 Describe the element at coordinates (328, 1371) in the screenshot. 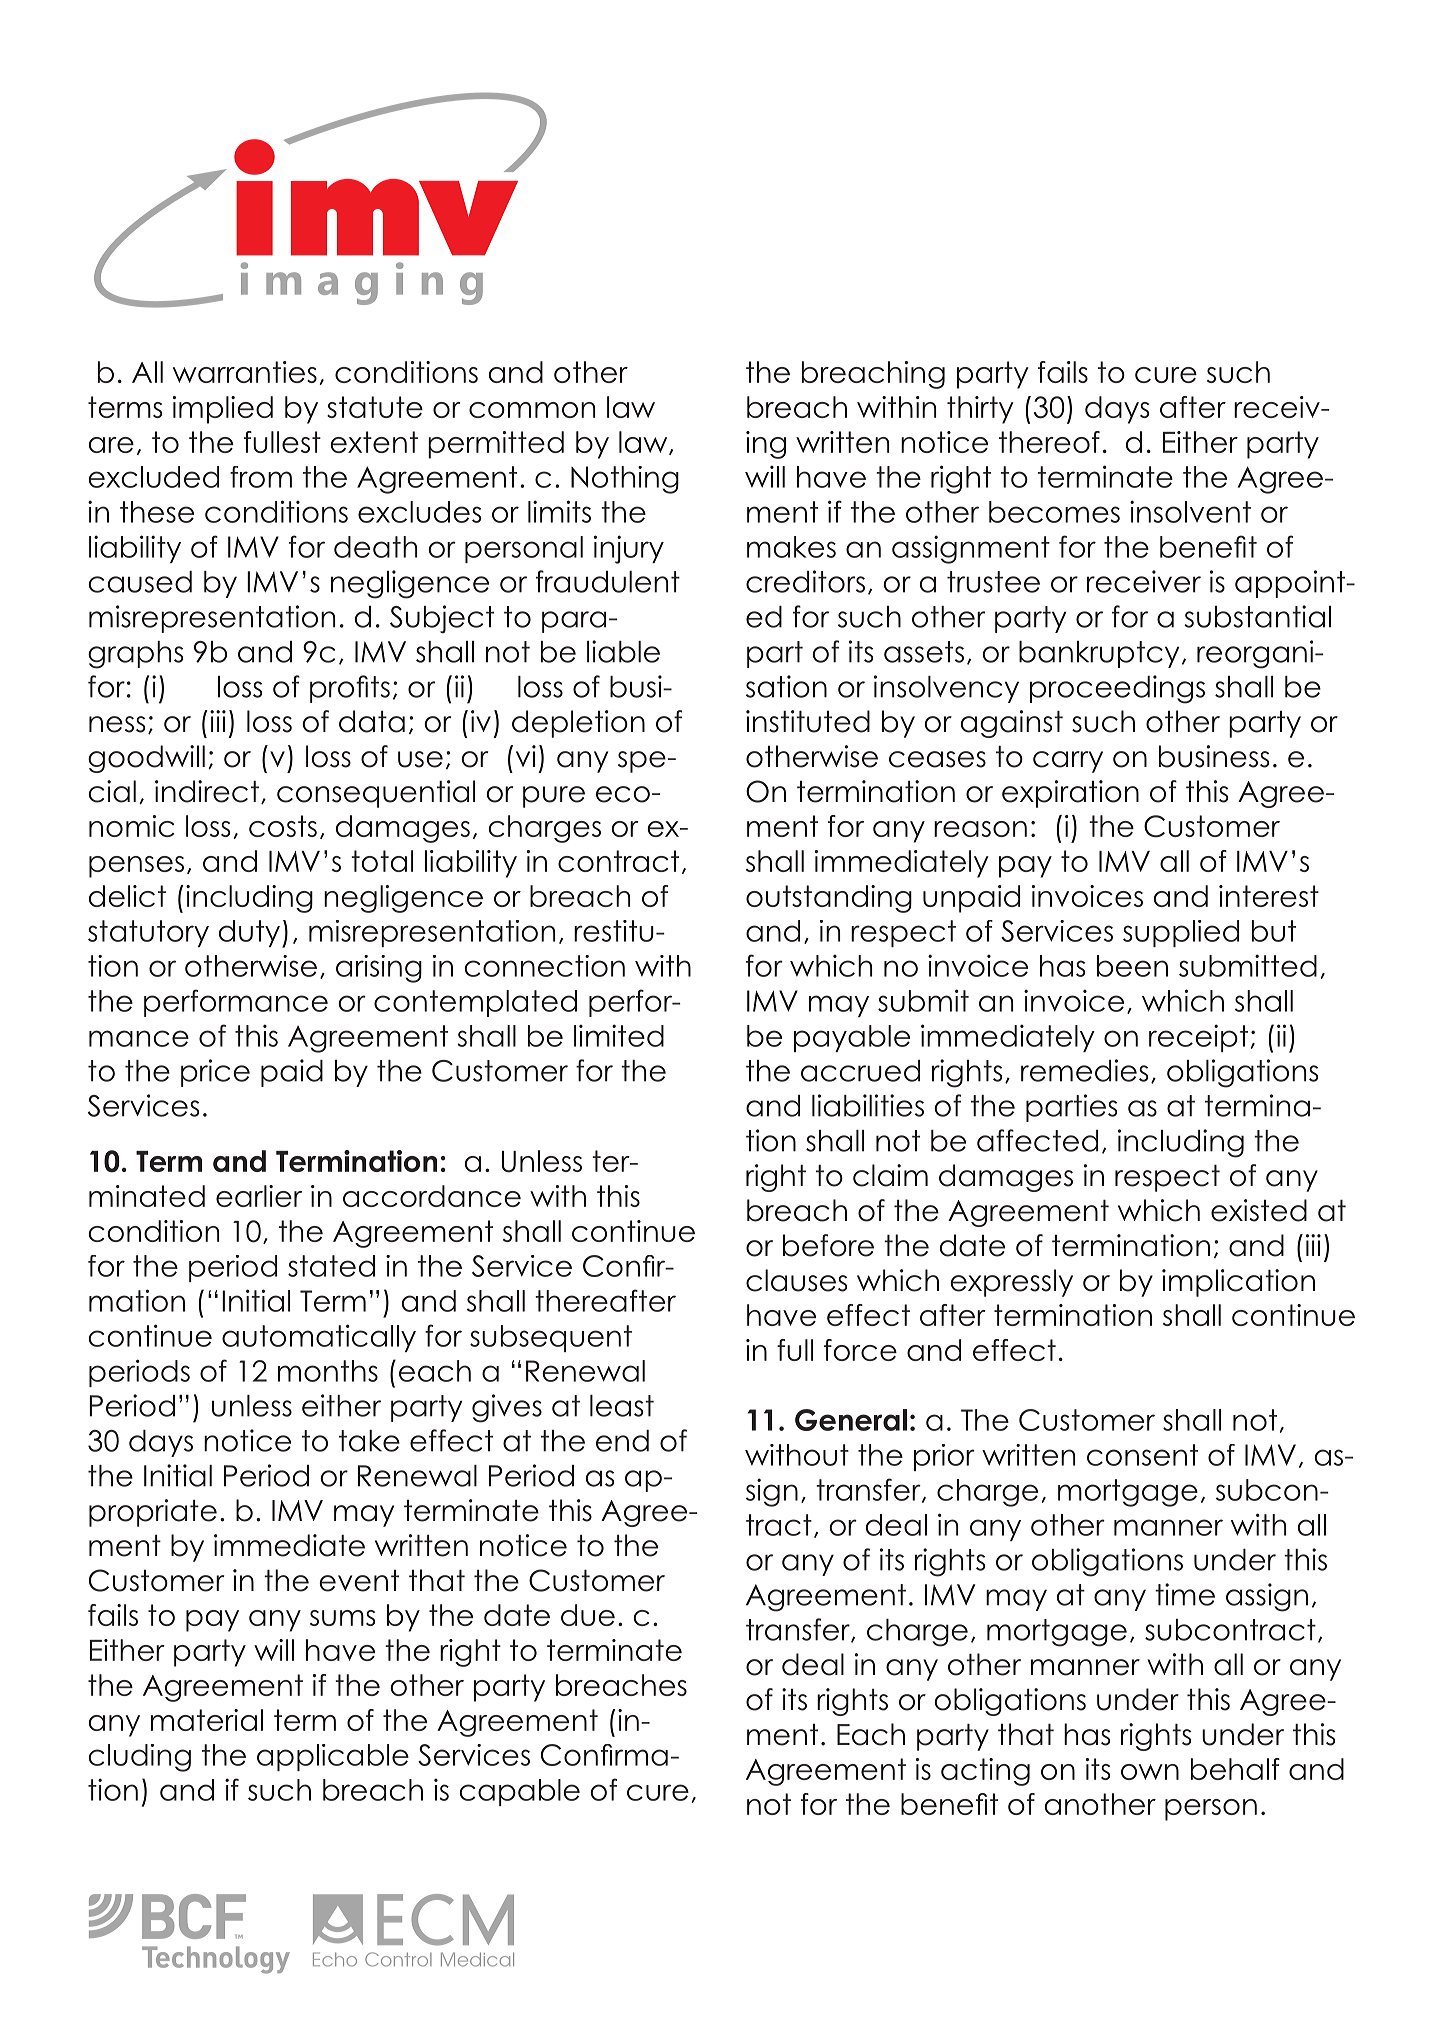

I see `months` at that location.
